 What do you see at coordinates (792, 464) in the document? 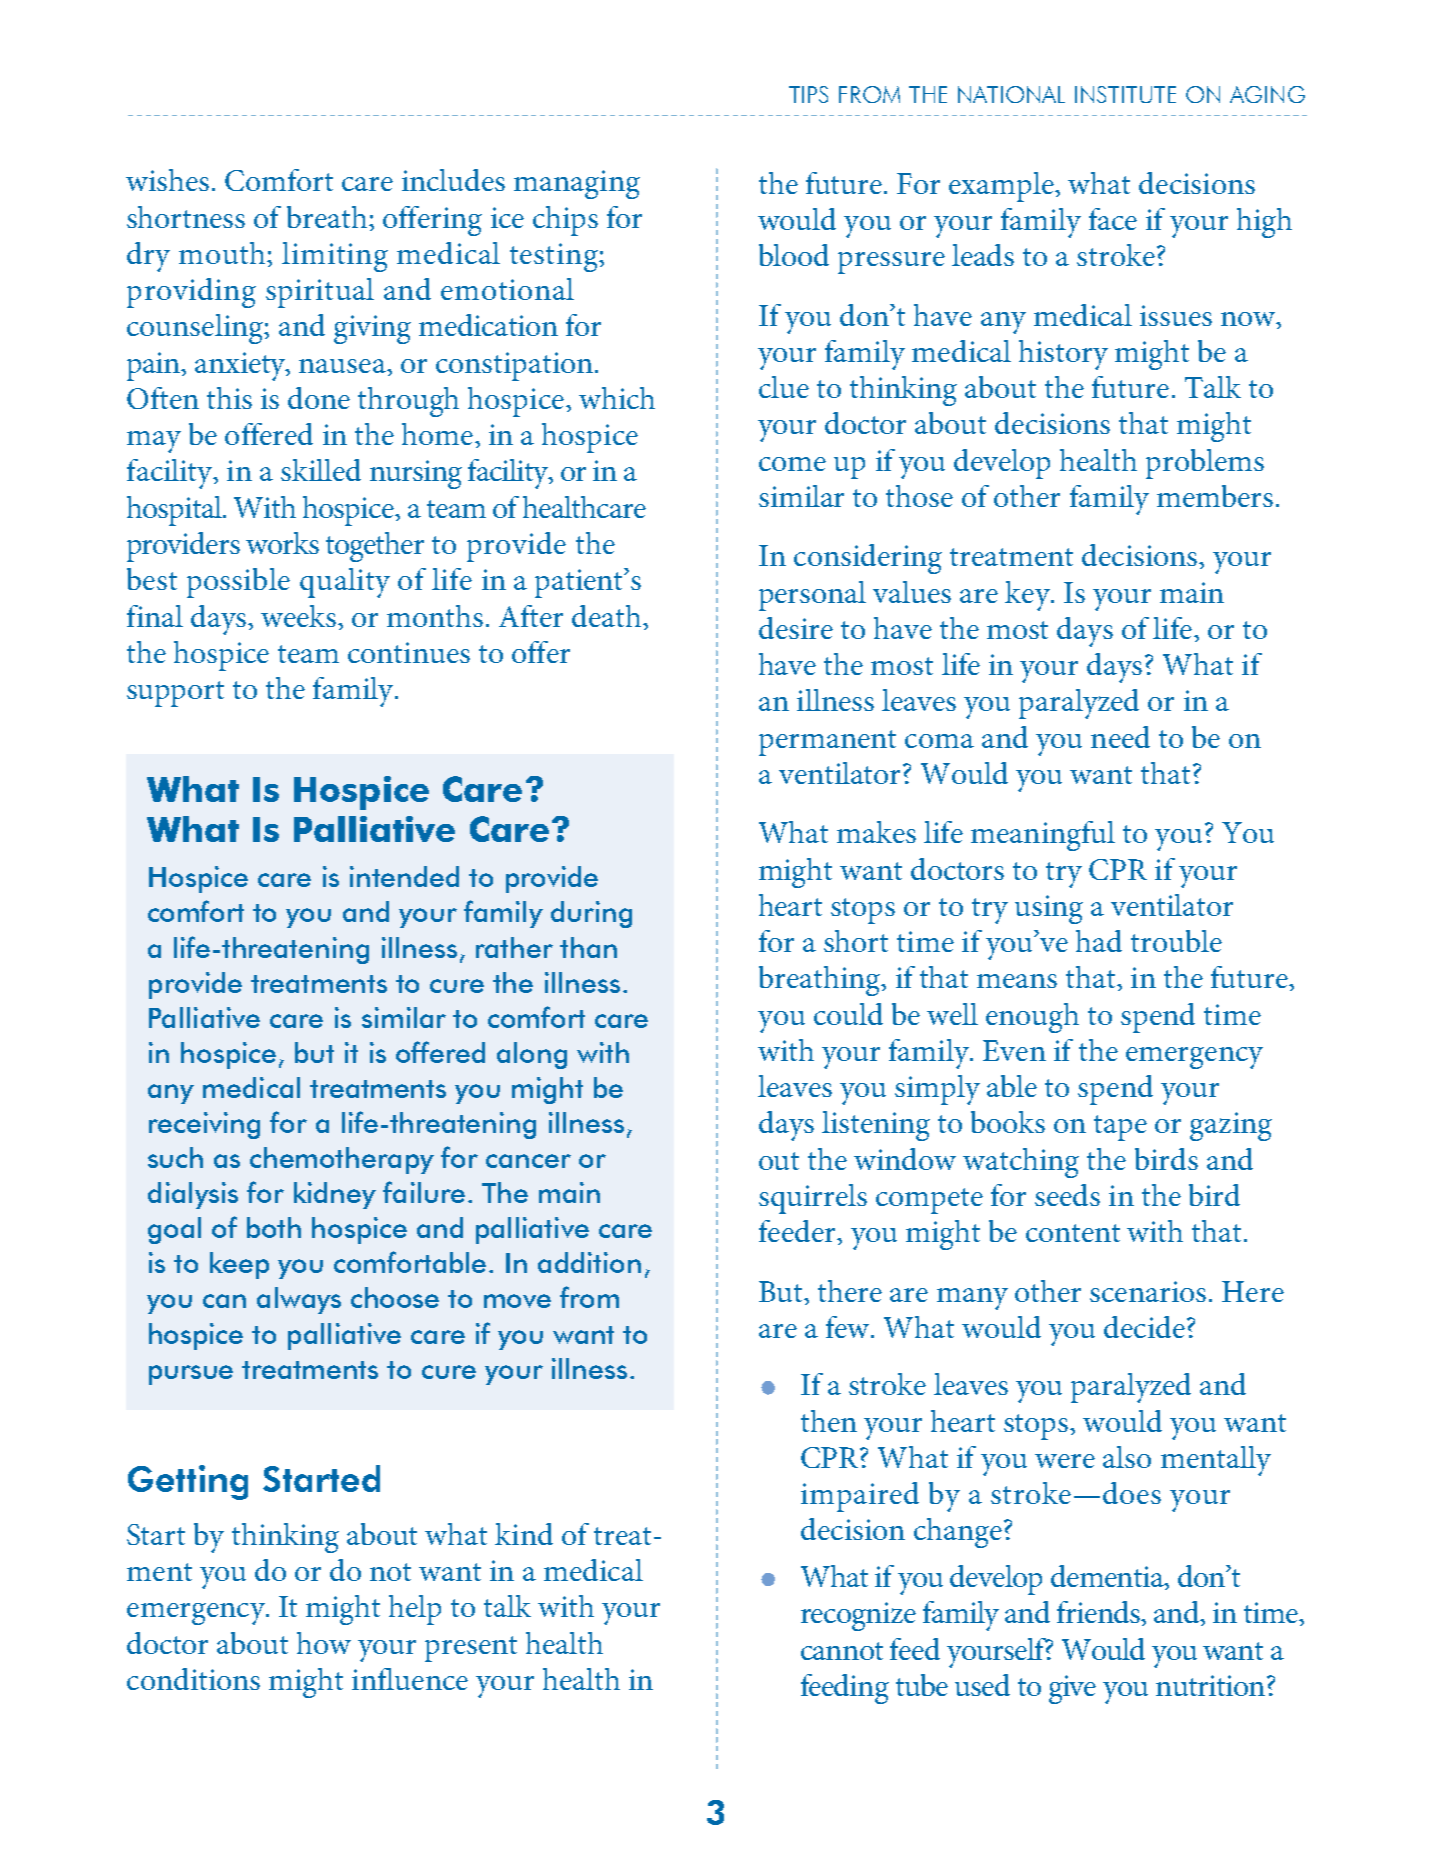
I see `come` at bounding box center [792, 464].
